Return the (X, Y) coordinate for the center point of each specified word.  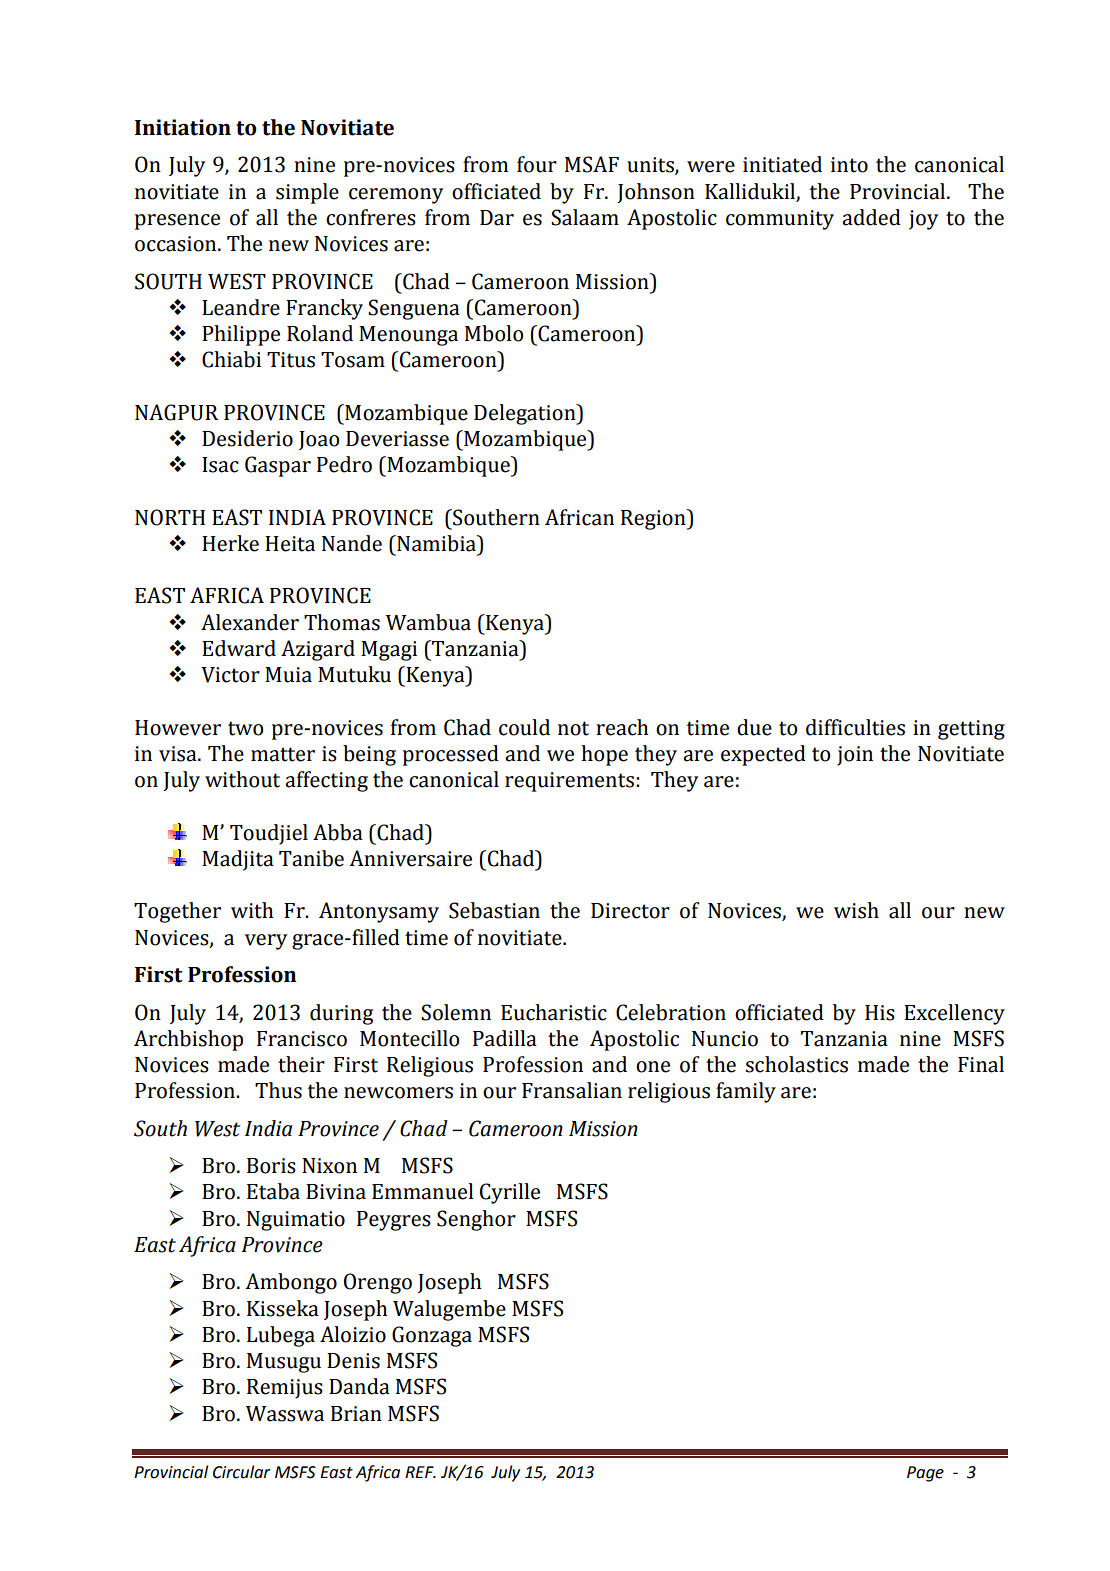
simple (307, 193)
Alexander (250, 622)
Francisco (302, 1039)
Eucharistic (554, 1012)
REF (420, 1472)
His (880, 1013)
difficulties (855, 727)
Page (925, 1474)
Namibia (436, 543)
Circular (242, 1472)
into (849, 165)
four (537, 164)
